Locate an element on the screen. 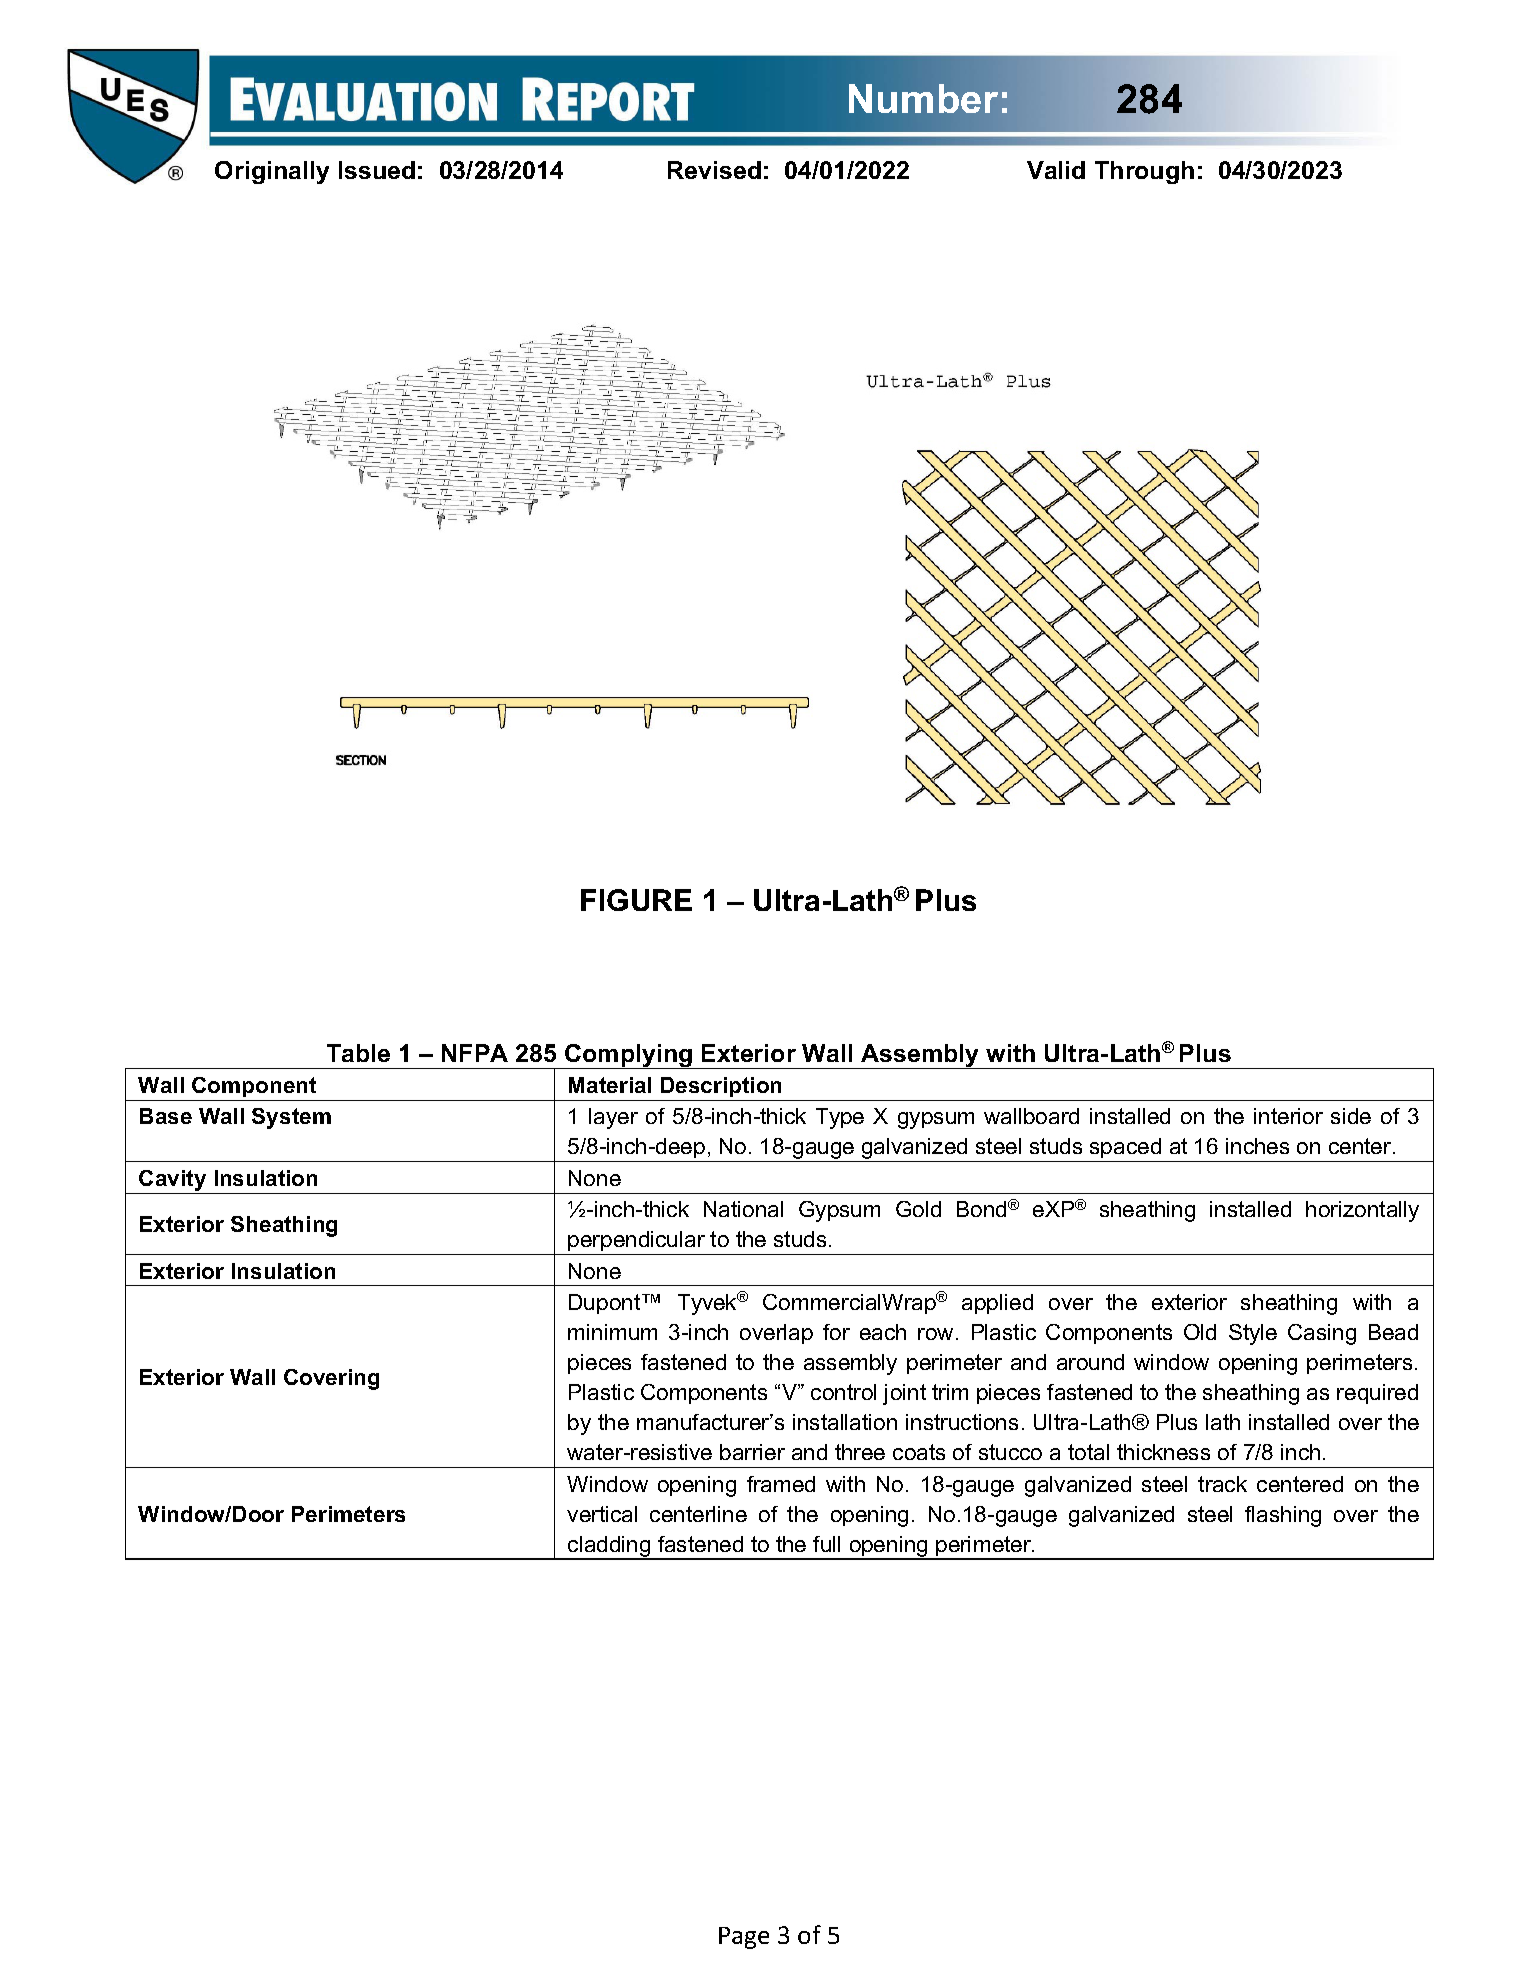 The width and height of the screenshot is (1535, 1986). Cavity is located at coordinates (173, 1182).
